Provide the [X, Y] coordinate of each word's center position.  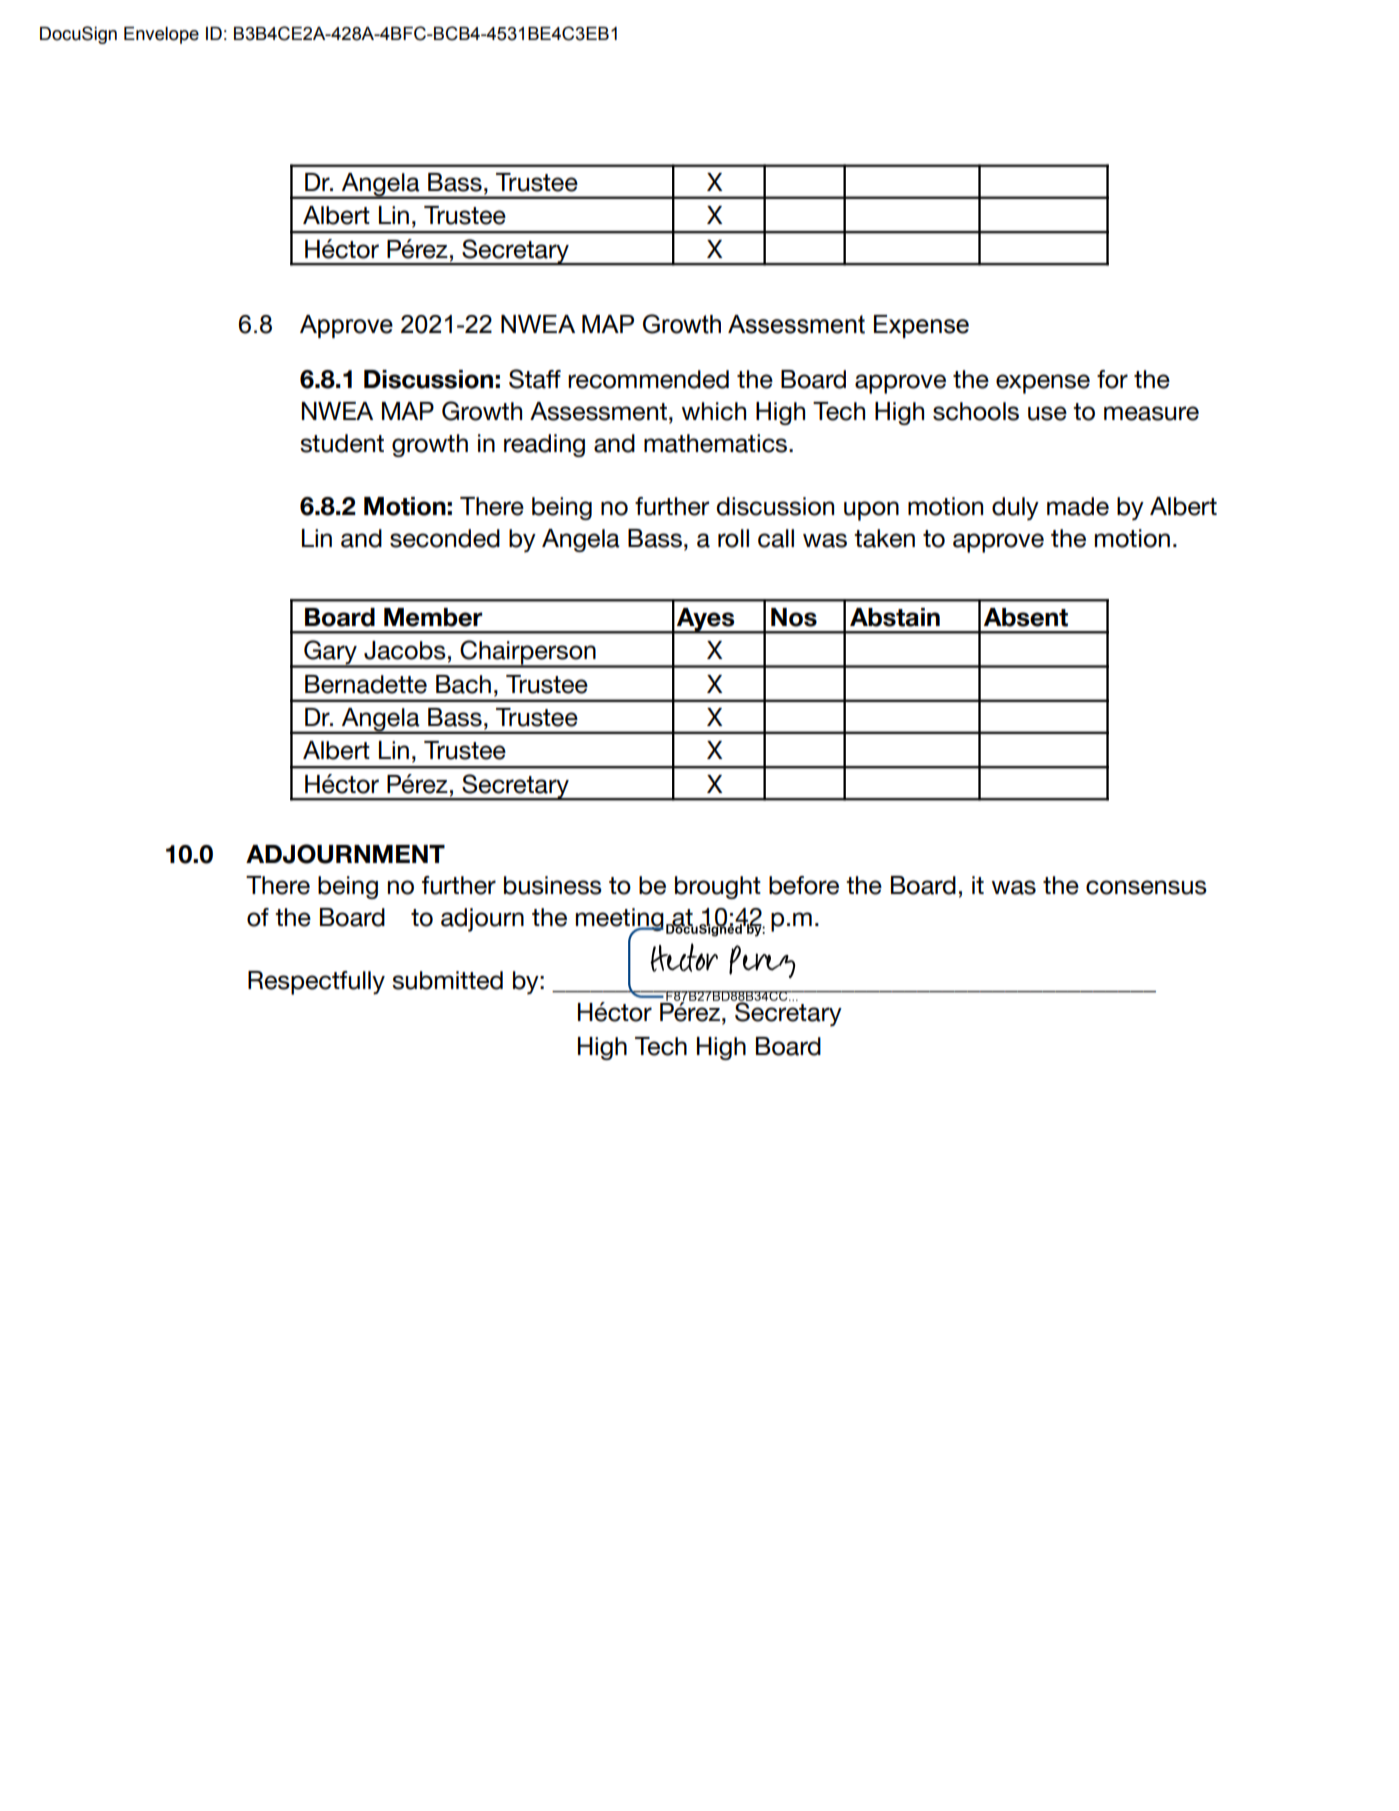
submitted [447, 980]
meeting [620, 921]
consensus [1146, 887]
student [342, 443]
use [1047, 413]
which [714, 411]
